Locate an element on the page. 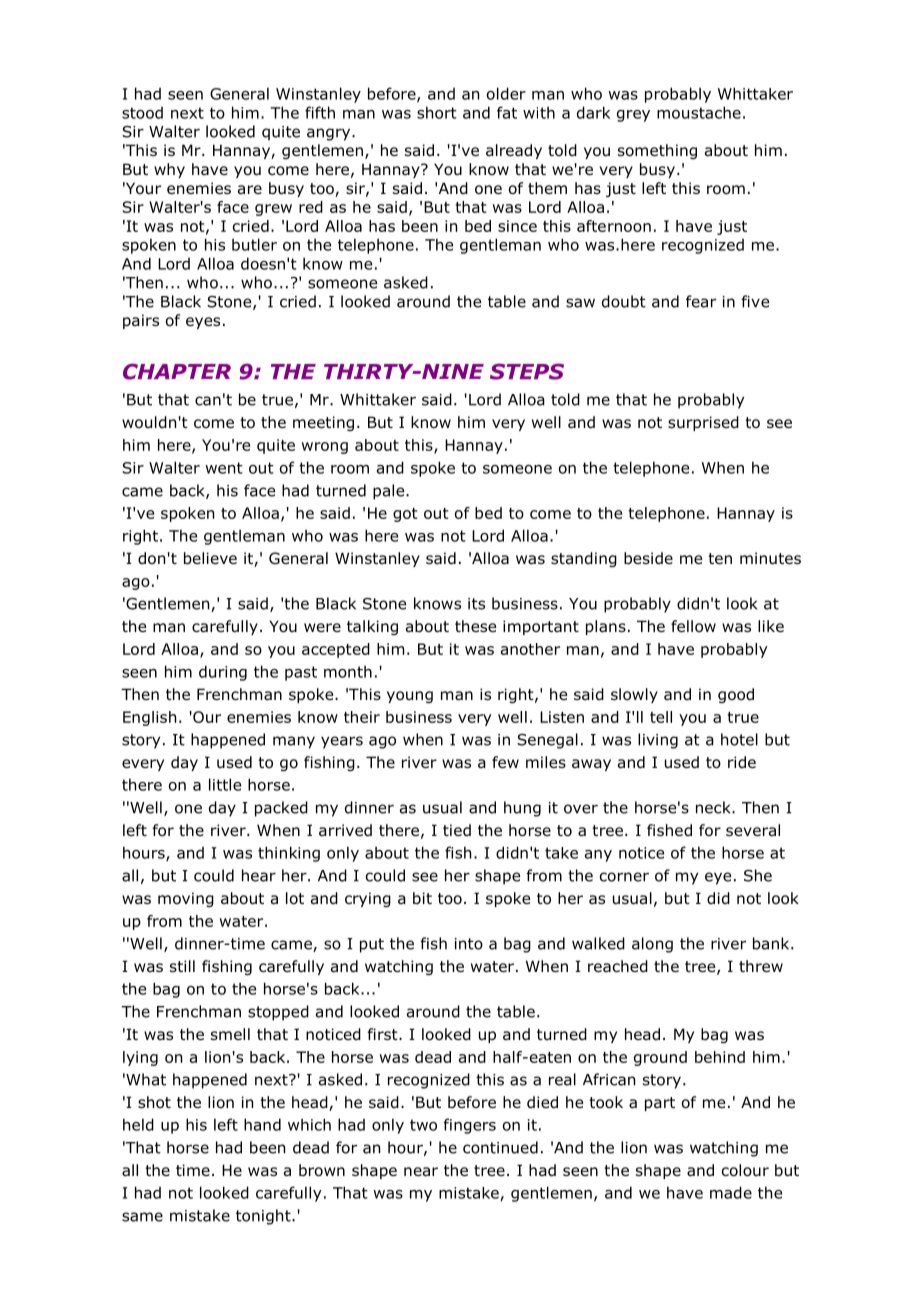 The height and width of the page is (1308, 924). surprised is located at coordinates (703, 423).
